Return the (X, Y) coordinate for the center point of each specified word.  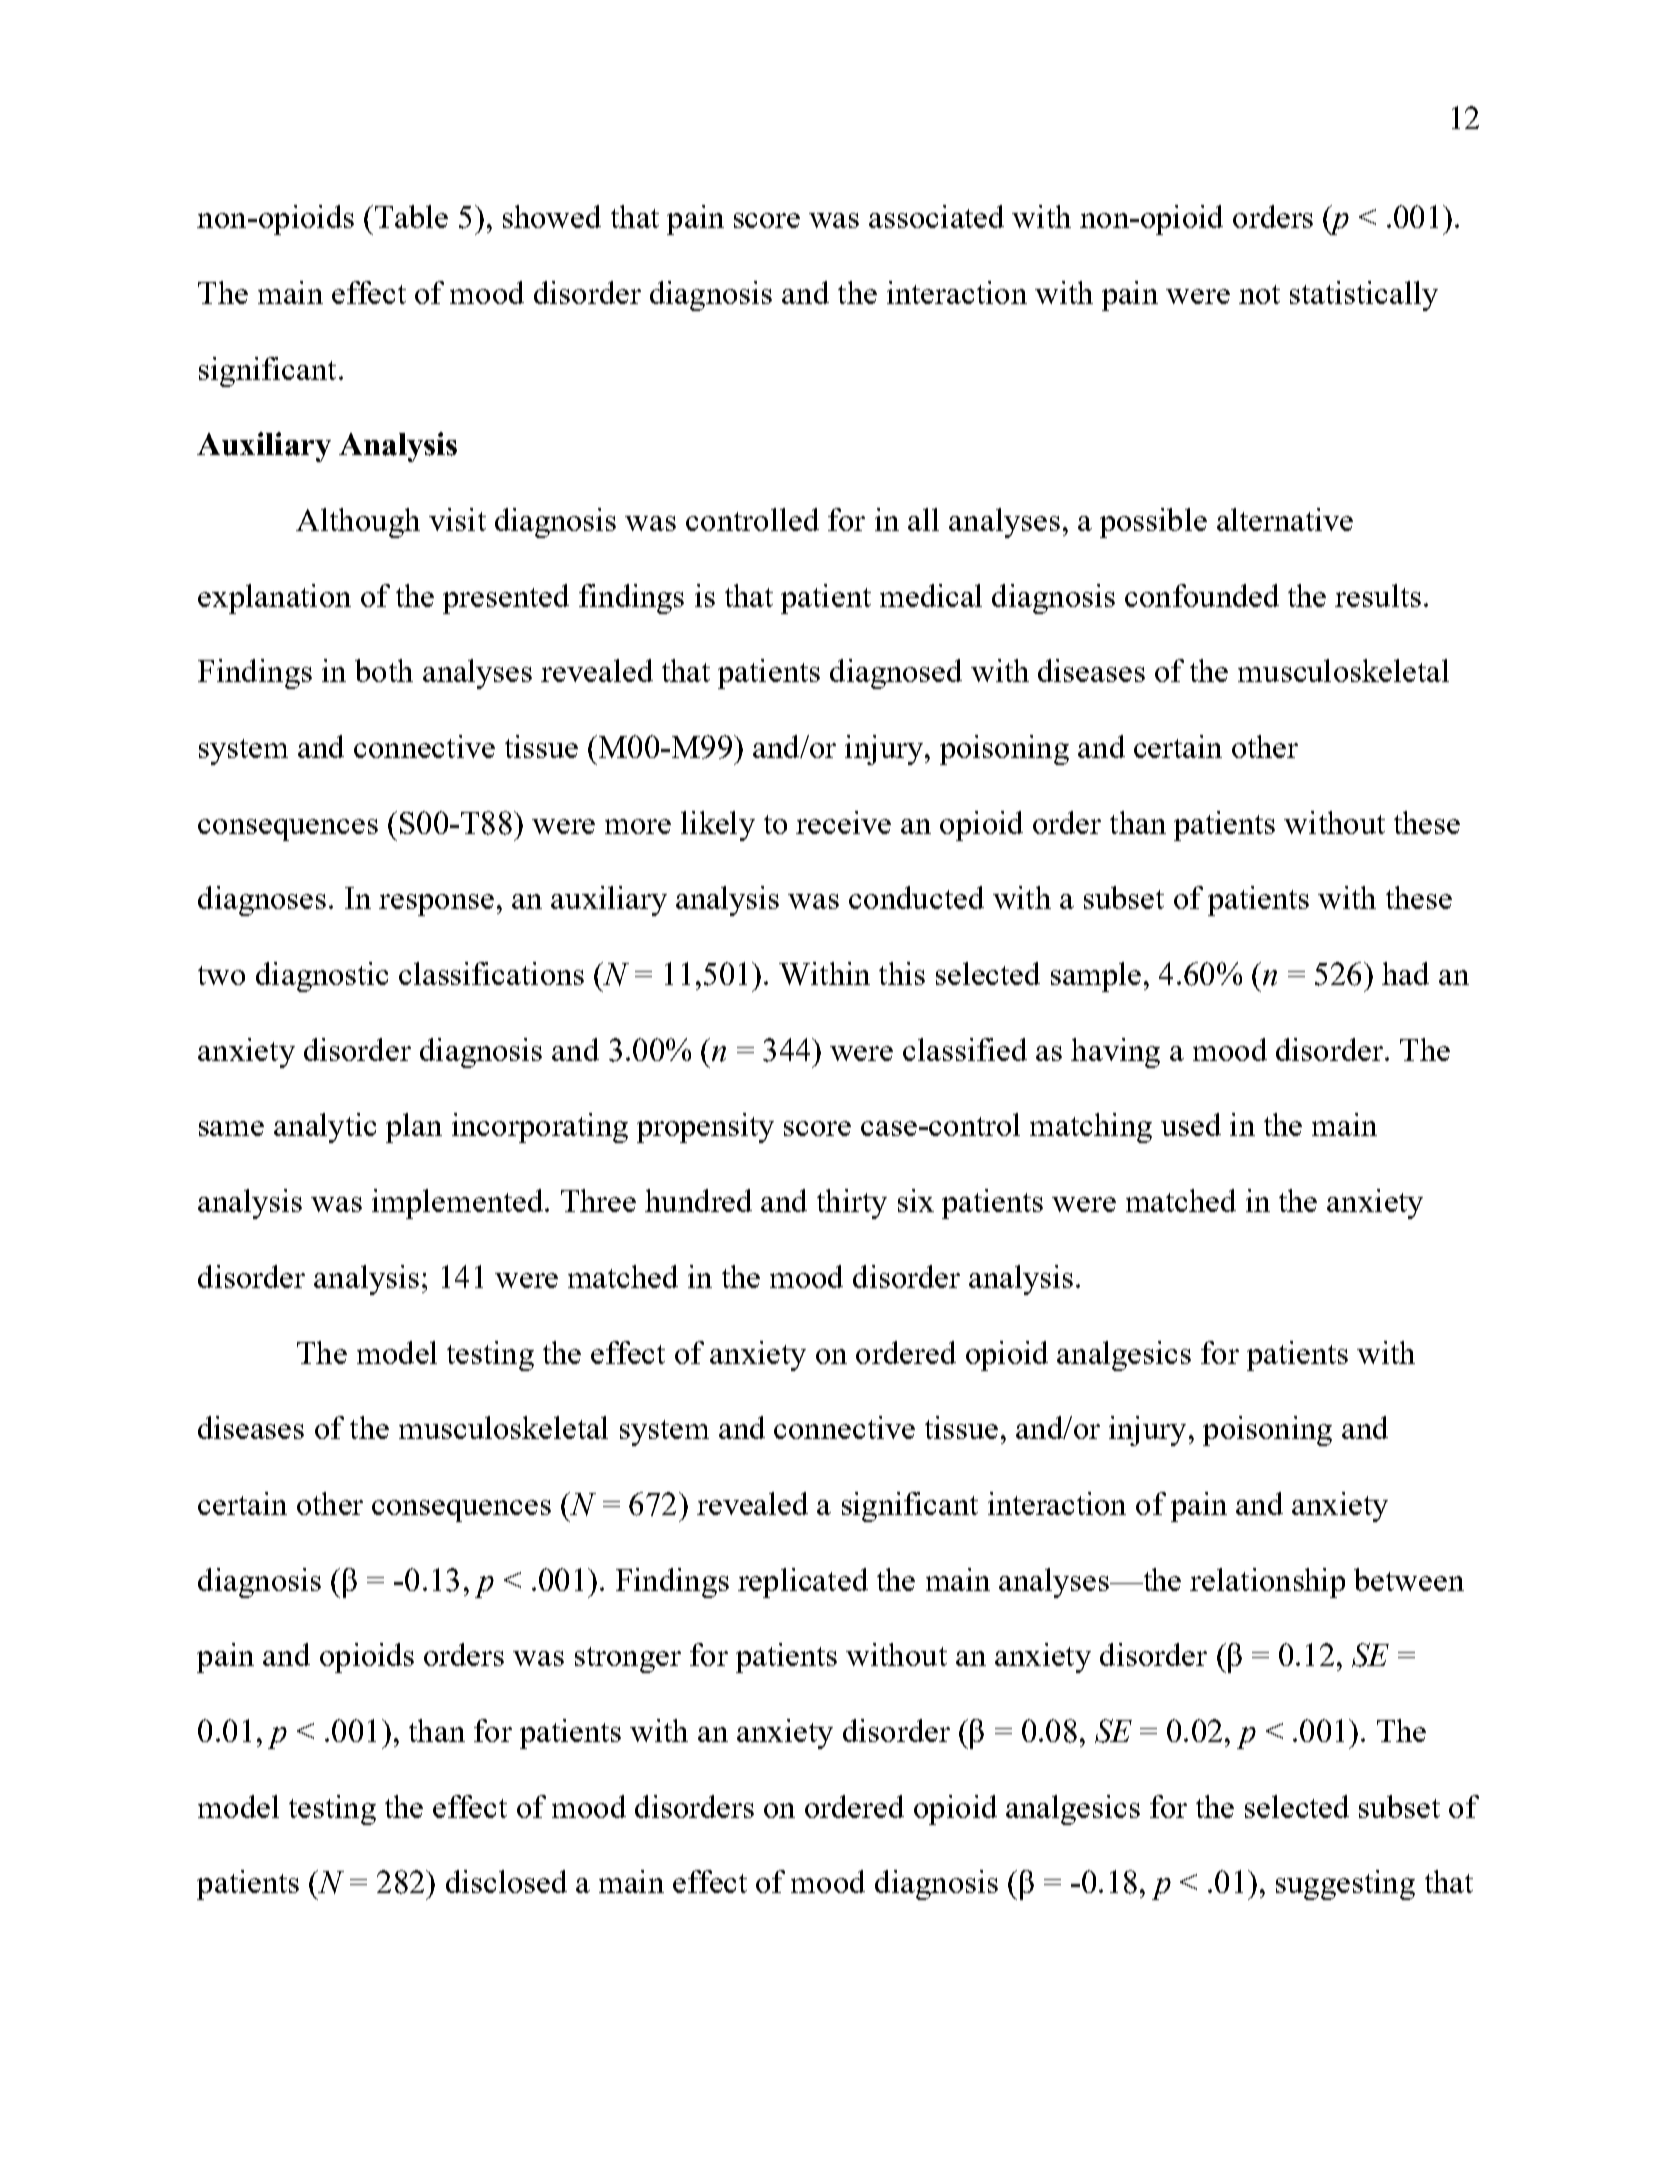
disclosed (506, 1881)
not (1259, 294)
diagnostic (322, 977)
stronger (628, 1660)
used (1191, 1124)
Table (410, 216)
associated (936, 216)
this (902, 973)
